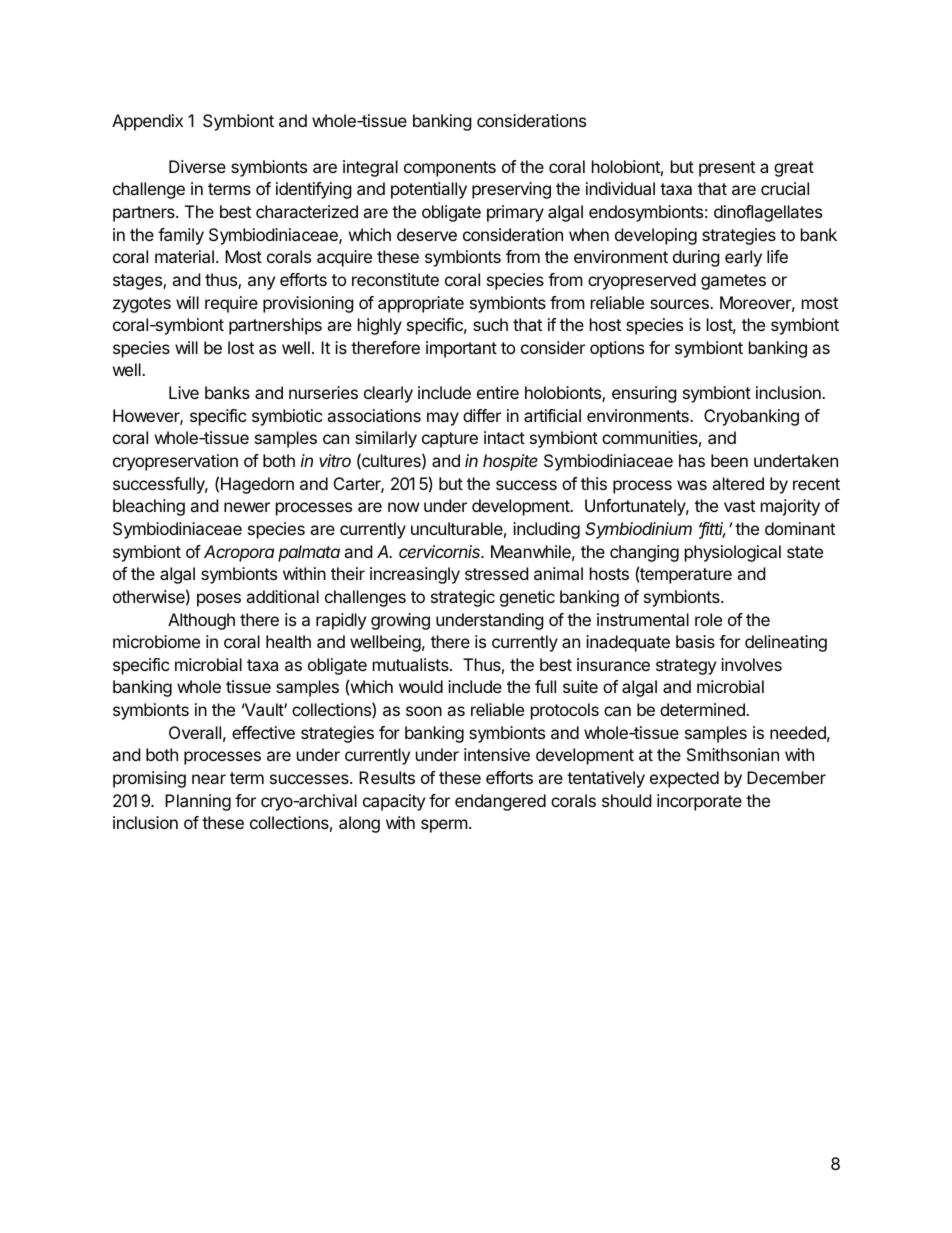  I want to click on ensuring, so click(644, 394).
